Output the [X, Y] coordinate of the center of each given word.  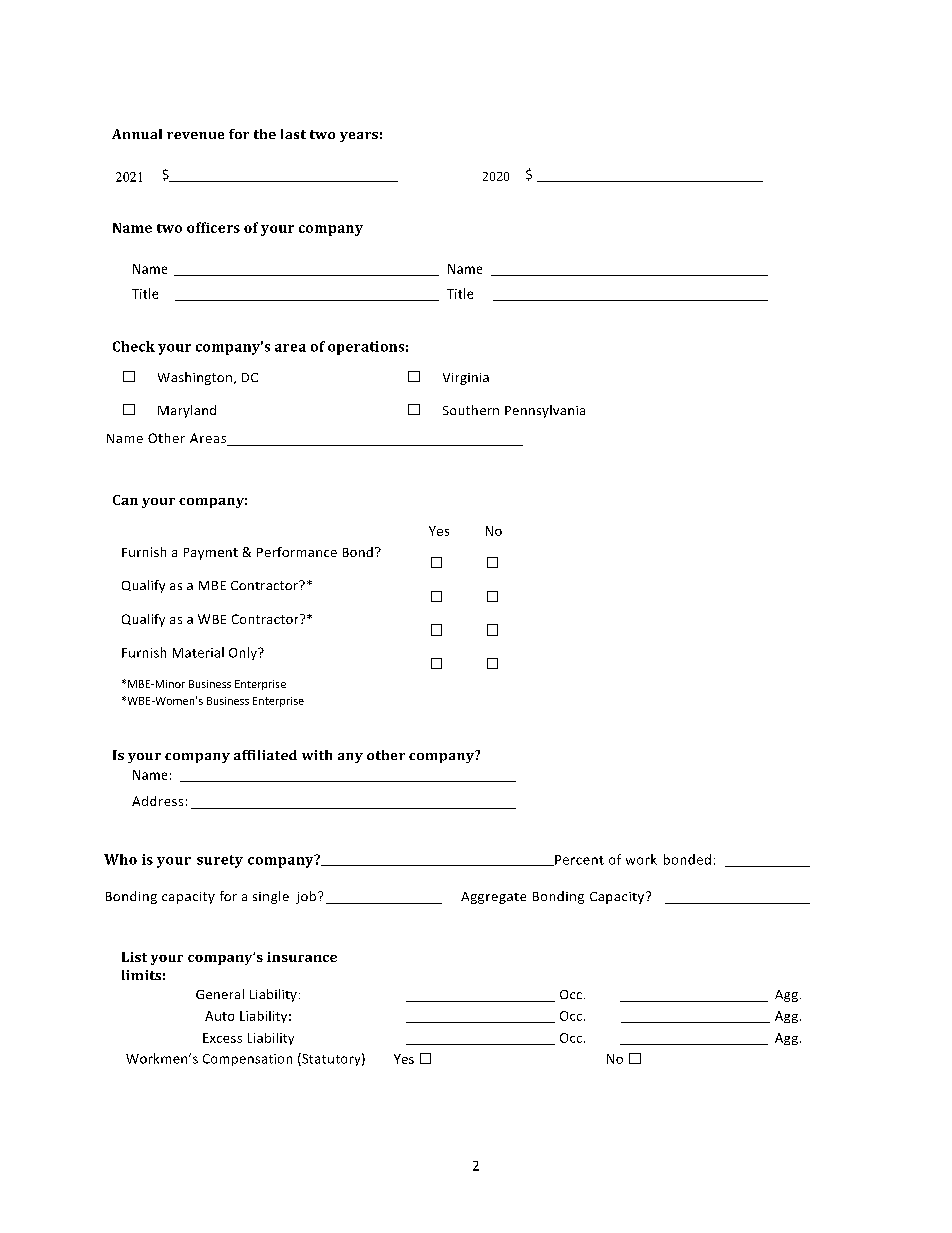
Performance [297, 552]
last [293, 134]
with [317, 755]
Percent [578, 860]
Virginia [466, 379]
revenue [195, 135]
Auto [219, 1016]
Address [157, 801]
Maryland [187, 411]
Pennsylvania [545, 411]
